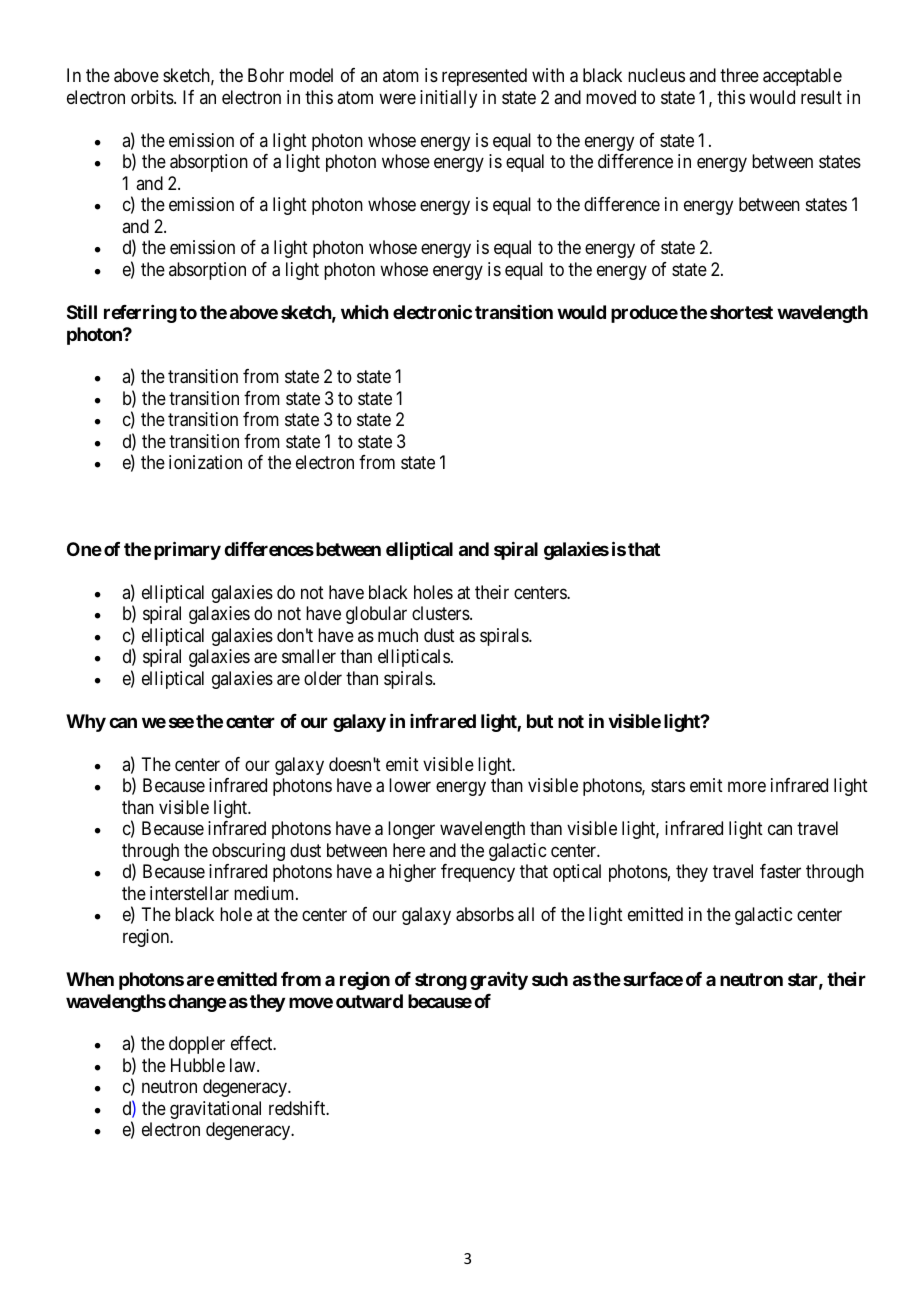 The height and width of the document is (1308, 924). Describe the element at coordinates (205, 462) in the document. I see `ionization` at that location.
